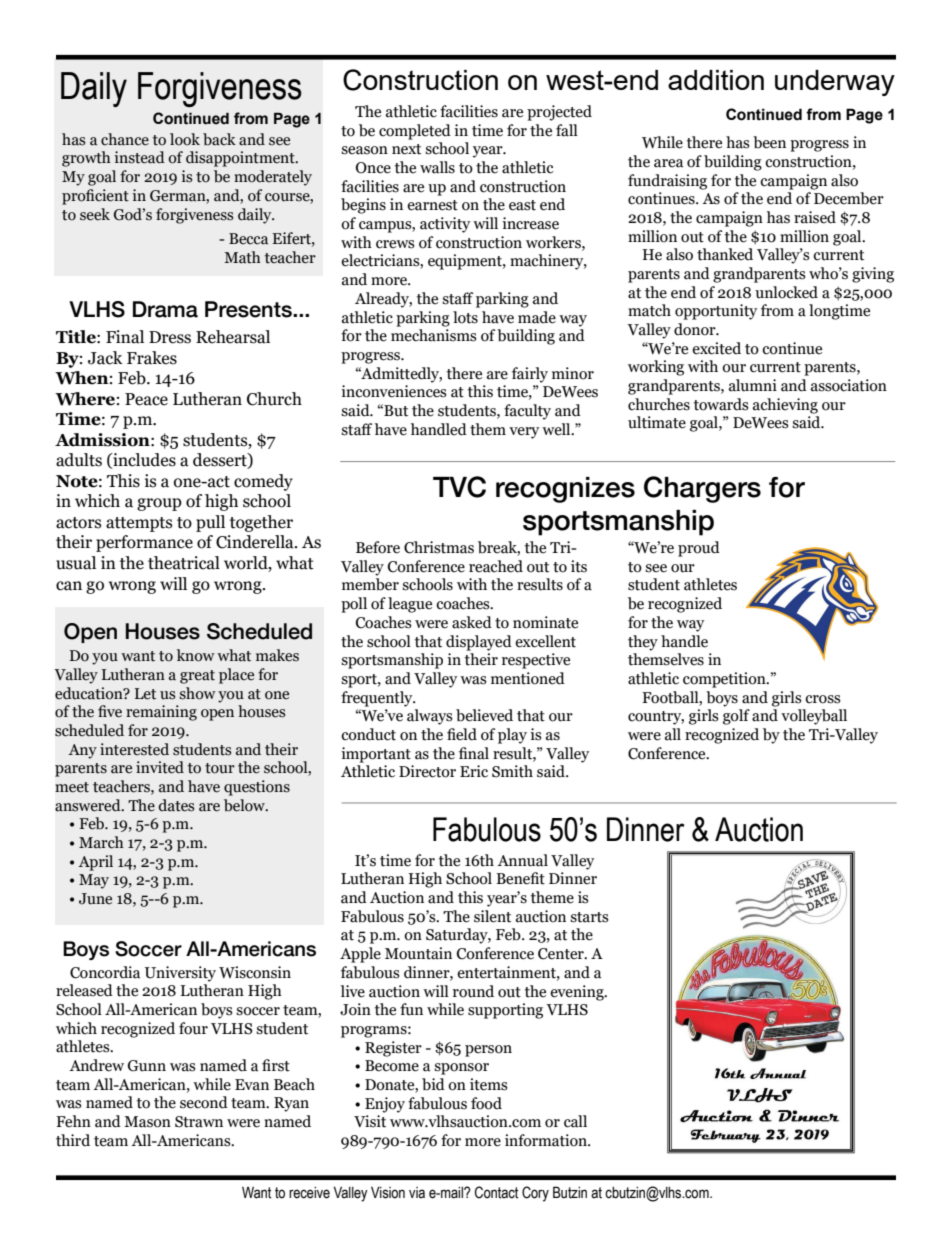 The width and height of the document is (952, 1233). I want to click on group, so click(159, 504).
